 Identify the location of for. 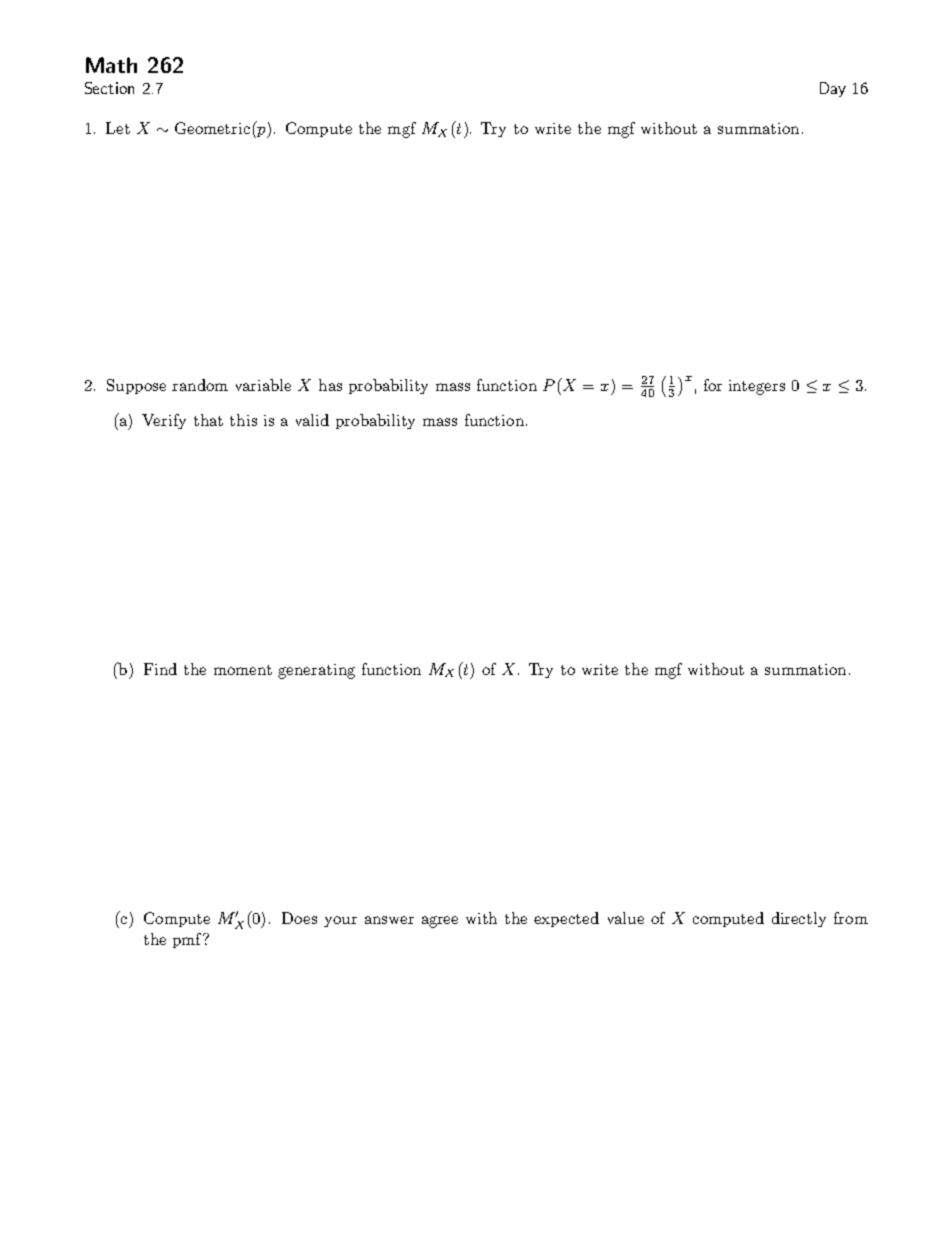
(713, 385).
